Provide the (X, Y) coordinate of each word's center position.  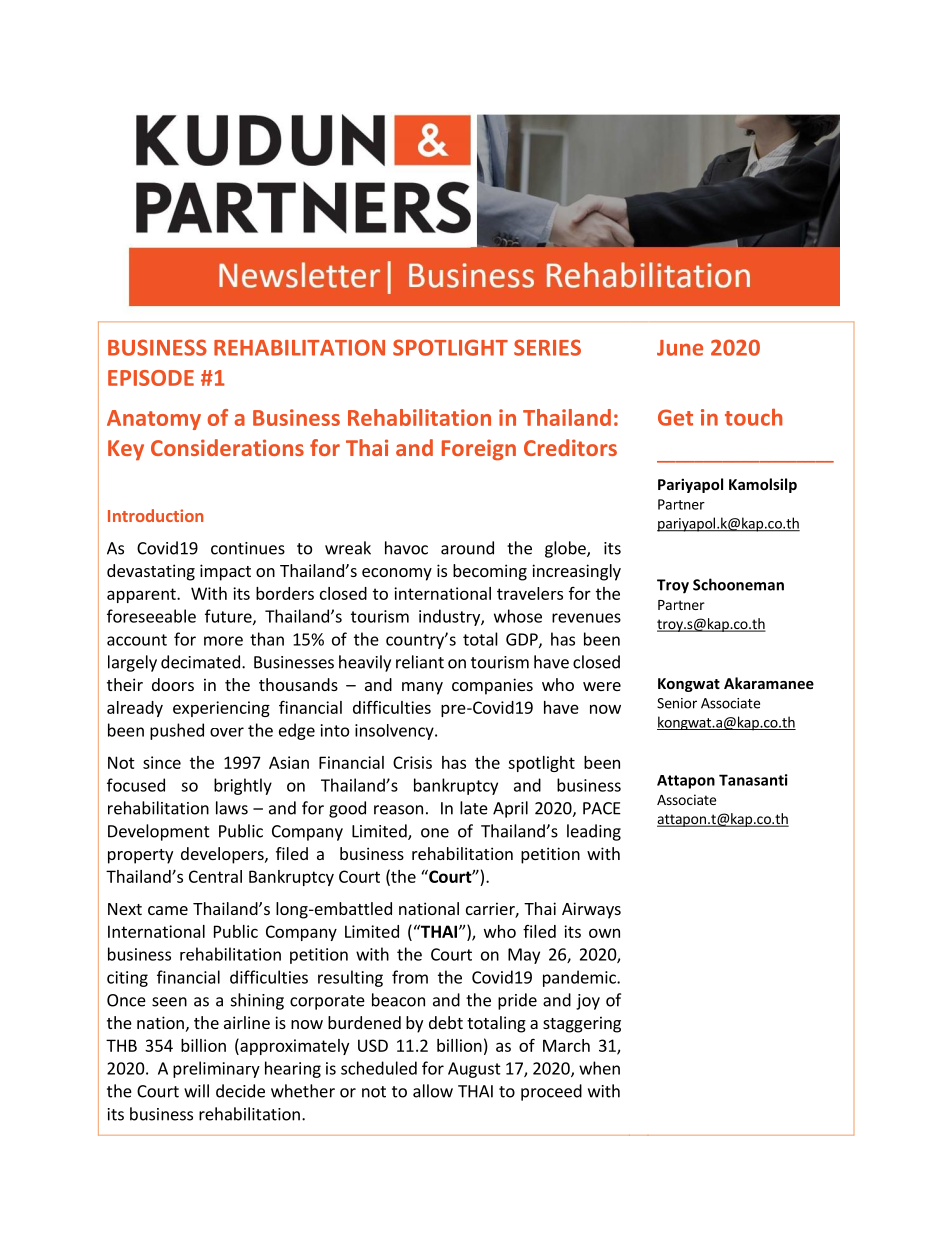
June (680, 348)
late (474, 808)
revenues (586, 618)
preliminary (216, 1069)
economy (397, 574)
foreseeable (151, 616)
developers (223, 855)
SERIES (547, 347)
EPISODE (151, 378)
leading (594, 832)
